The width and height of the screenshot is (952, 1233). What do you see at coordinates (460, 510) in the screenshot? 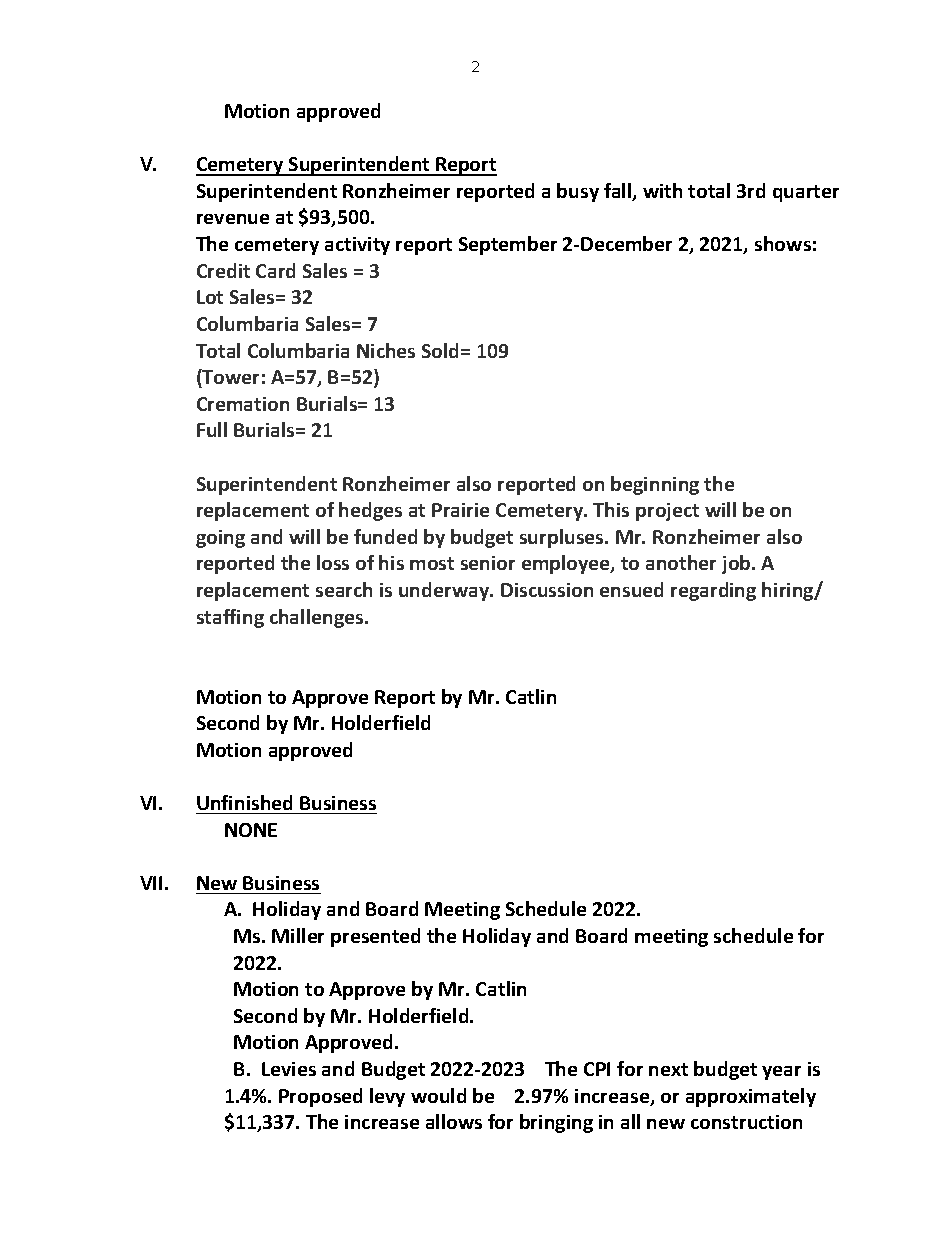
I see `Prairie` at bounding box center [460, 510].
